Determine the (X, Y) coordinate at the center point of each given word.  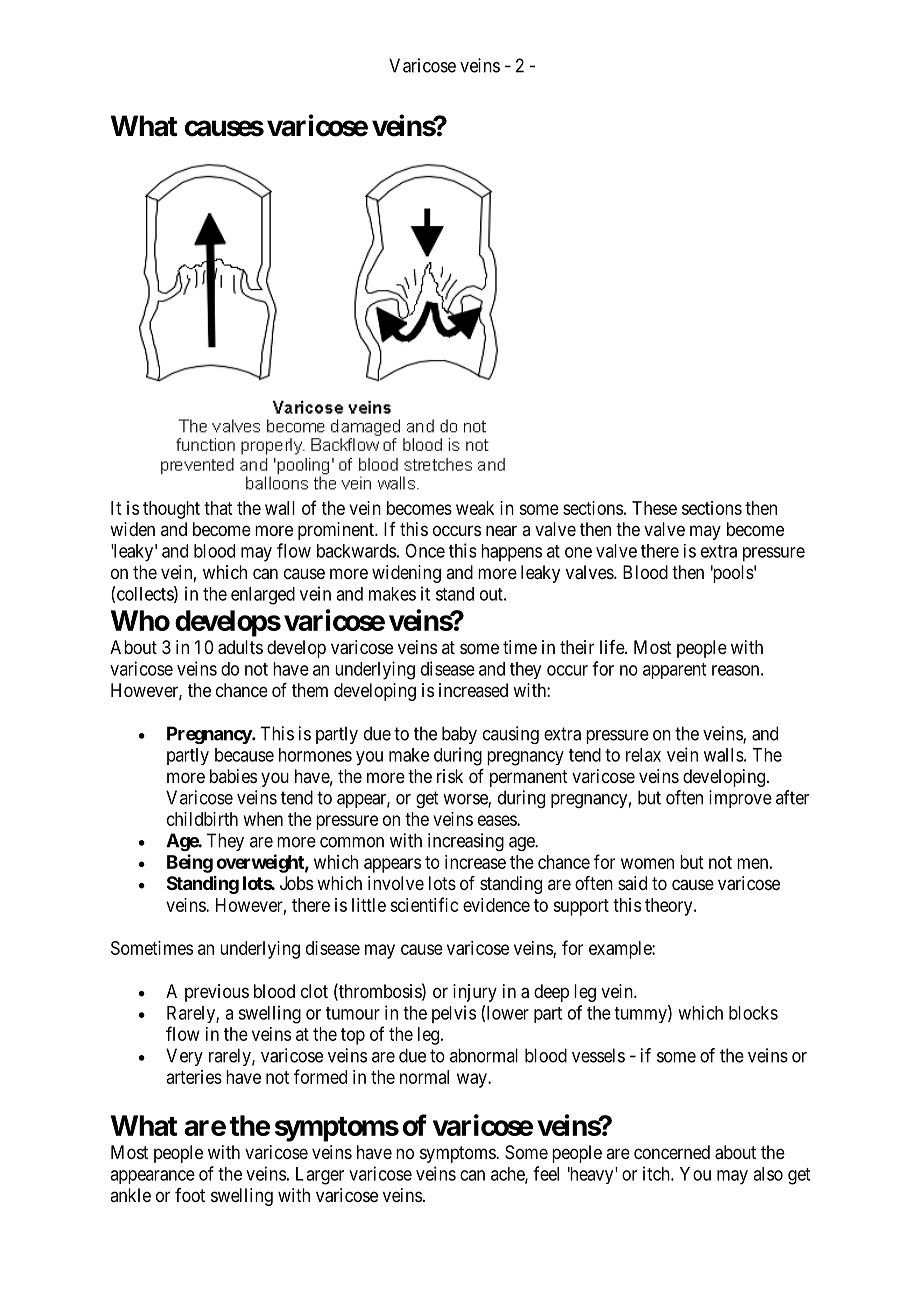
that (218, 508)
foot (190, 1195)
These (654, 508)
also (768, 1174)
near (501, 531)
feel (546, 1173)
